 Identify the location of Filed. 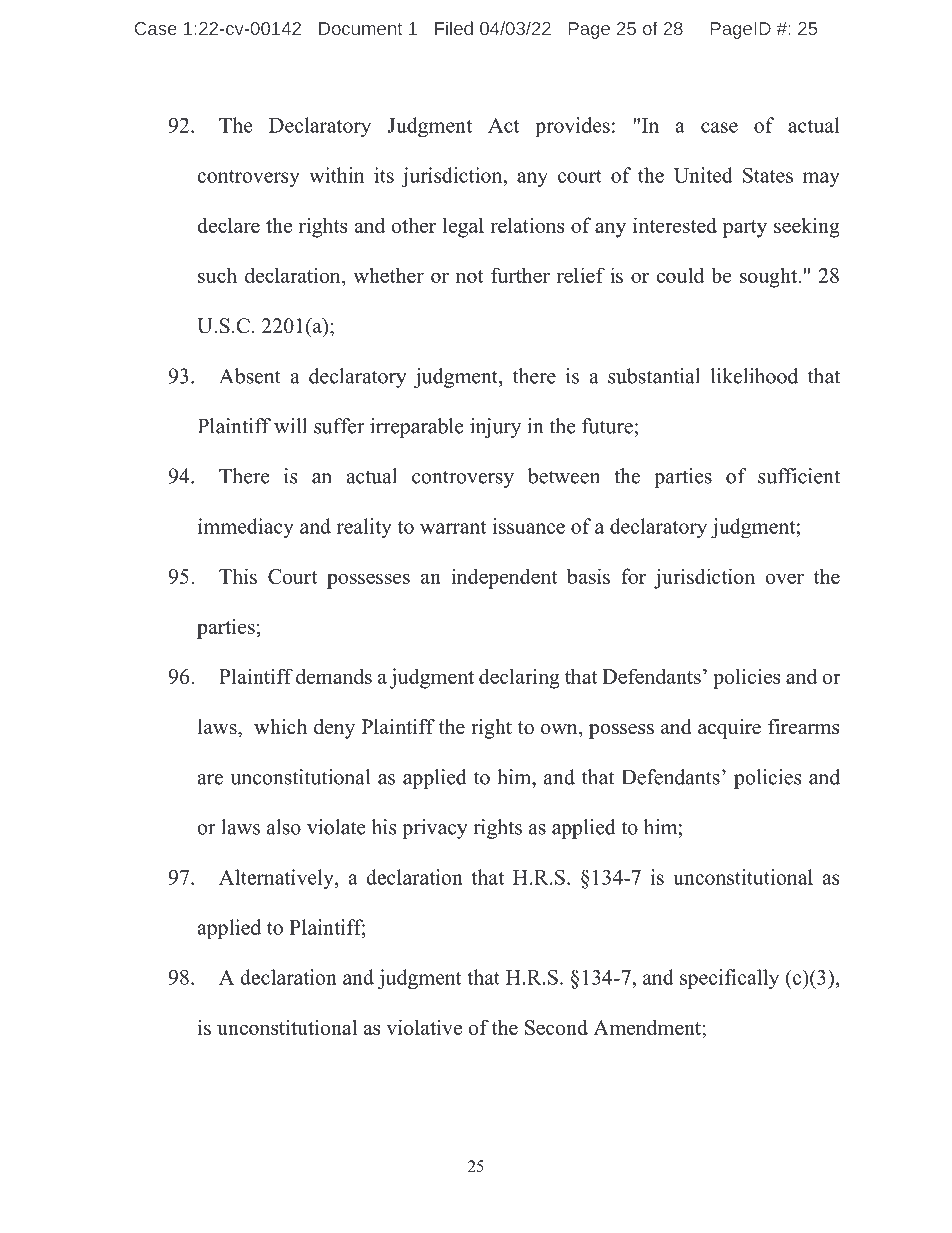
(454, 28).
